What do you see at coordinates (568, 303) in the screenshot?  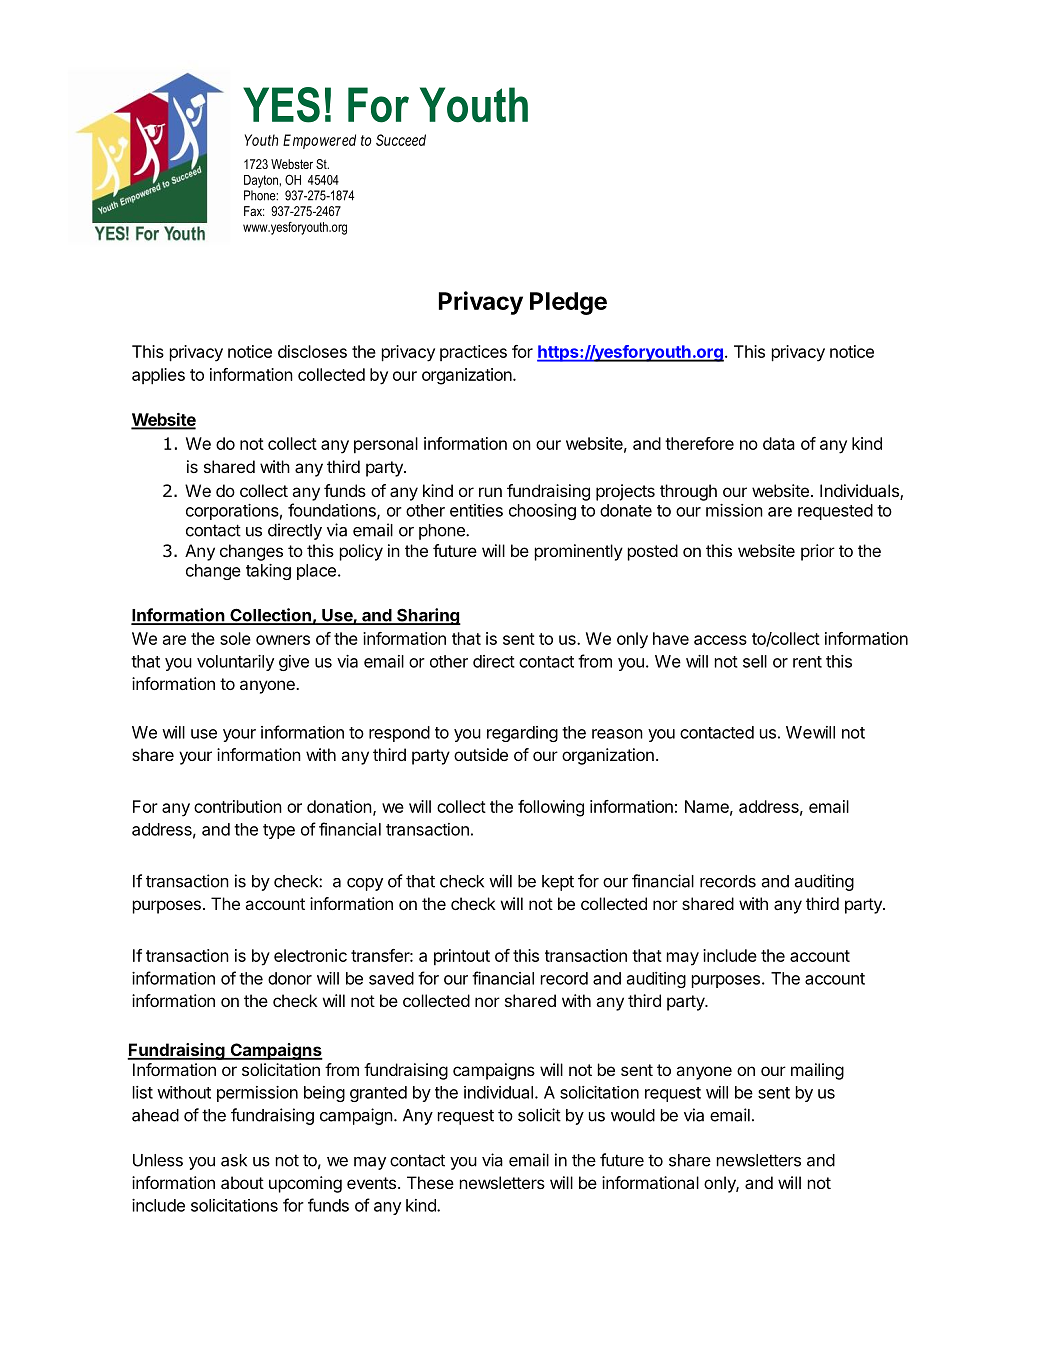 I see `Pledge` at bounding box center [568, 303].
